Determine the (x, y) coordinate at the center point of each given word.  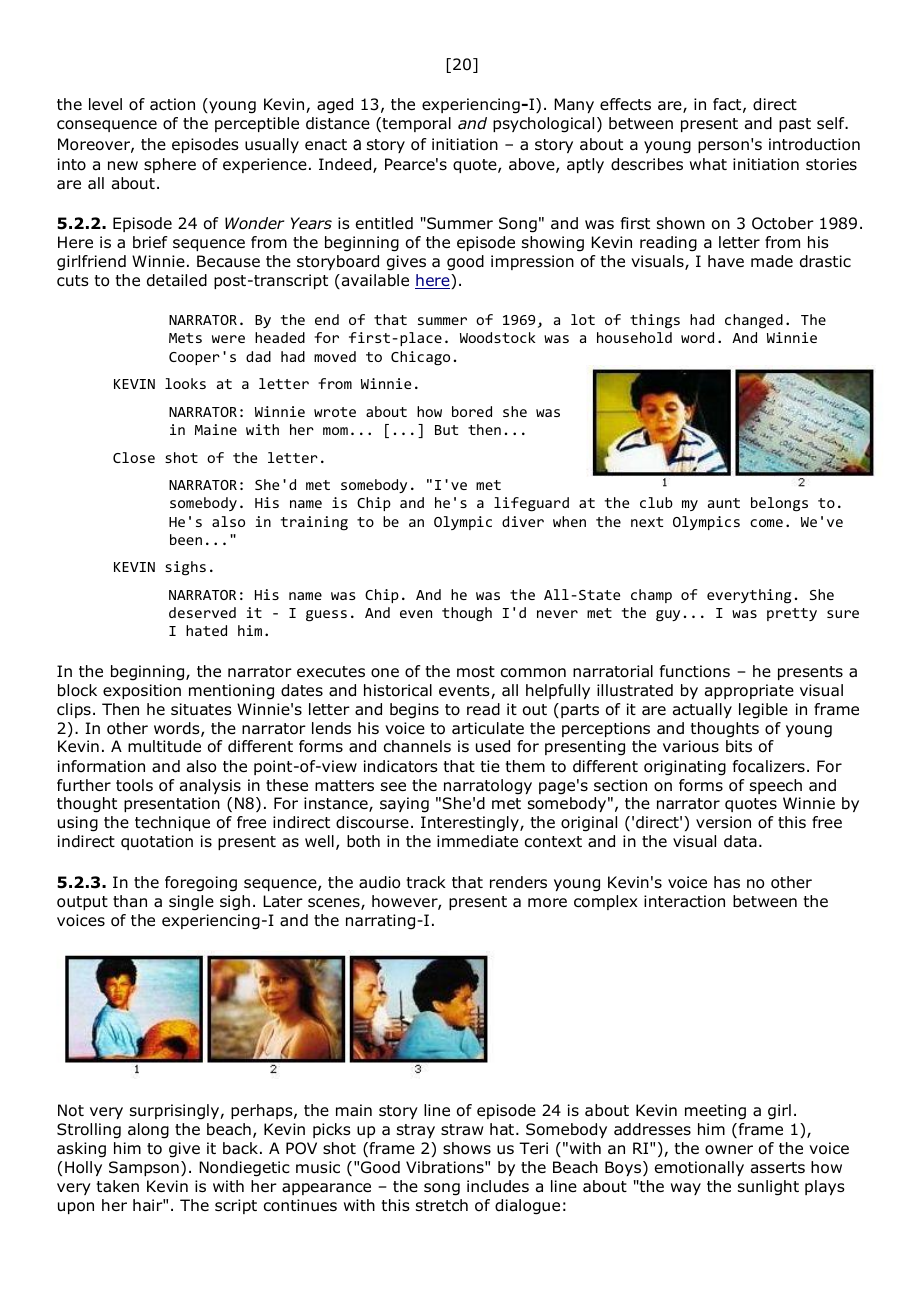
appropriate (749, 691)
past (795, 125)
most (476, 672)
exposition (142, 691)
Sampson (144, 1168)
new (123, 165)
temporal (415, 124)
